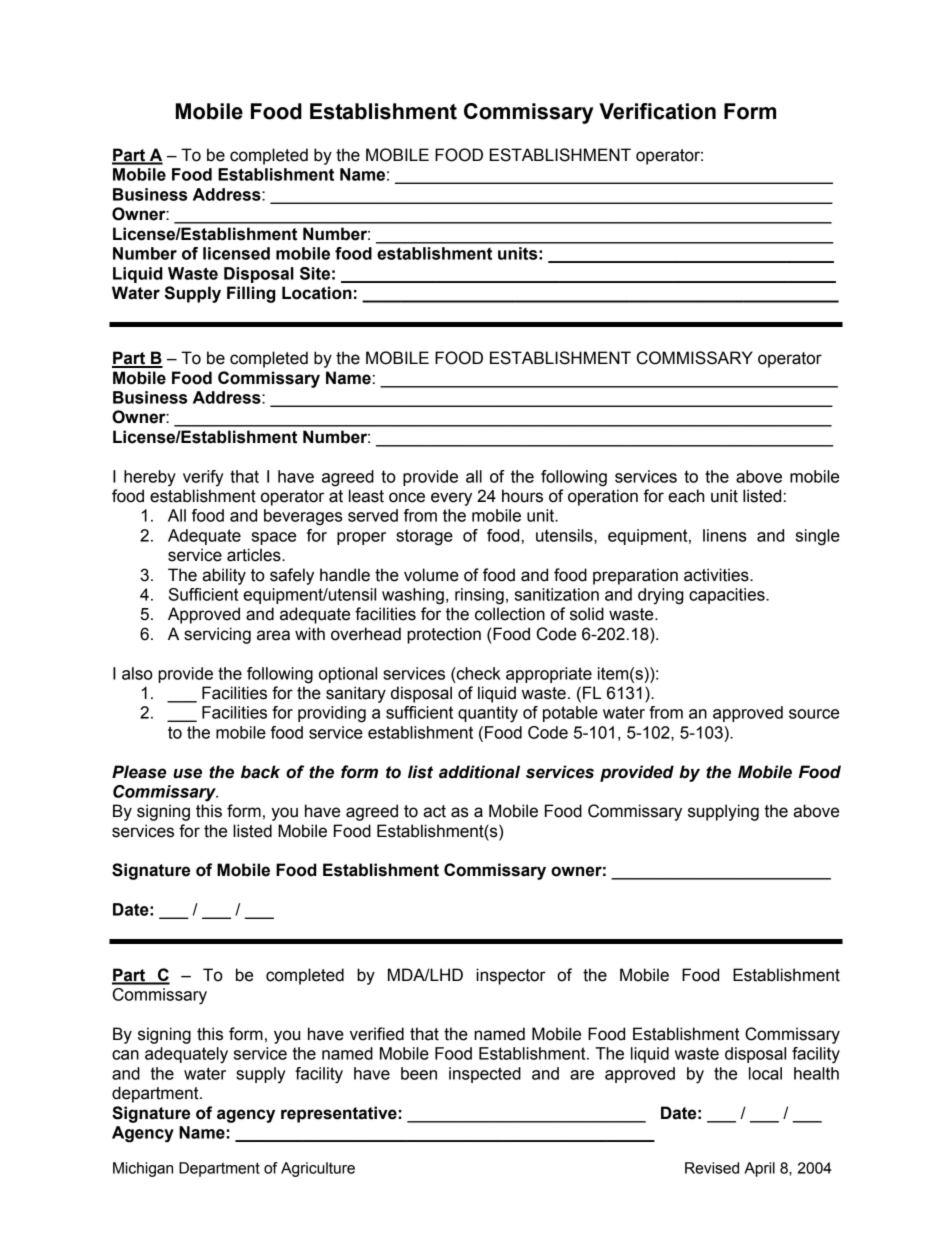  What do you see at coordinates (728, 596) in the screenshot?
I see `capacities` at bounding box center [728, 596].
